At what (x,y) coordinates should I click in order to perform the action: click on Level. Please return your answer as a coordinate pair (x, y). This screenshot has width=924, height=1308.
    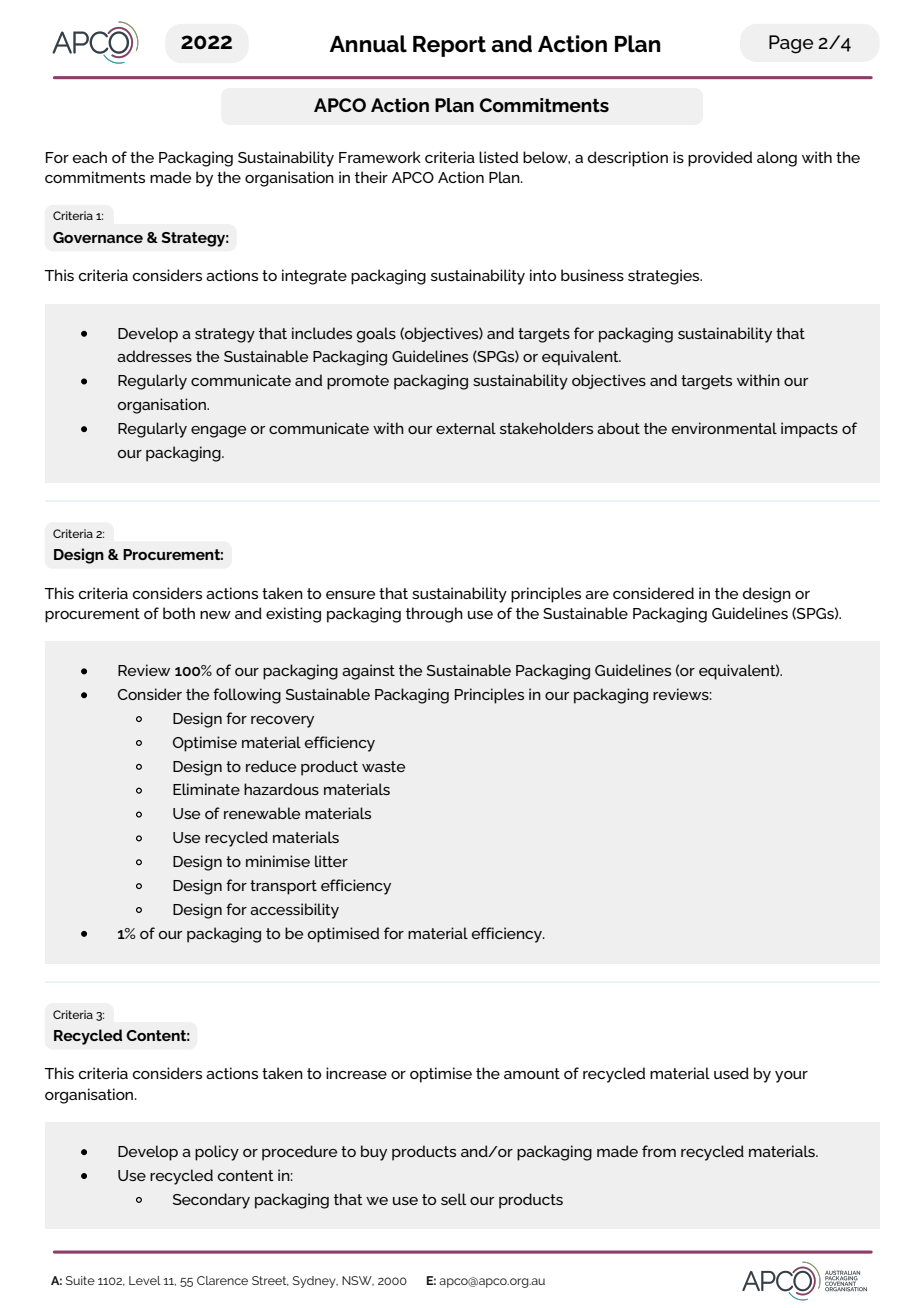
    Looking at the image, I should click on (145, 1280).
